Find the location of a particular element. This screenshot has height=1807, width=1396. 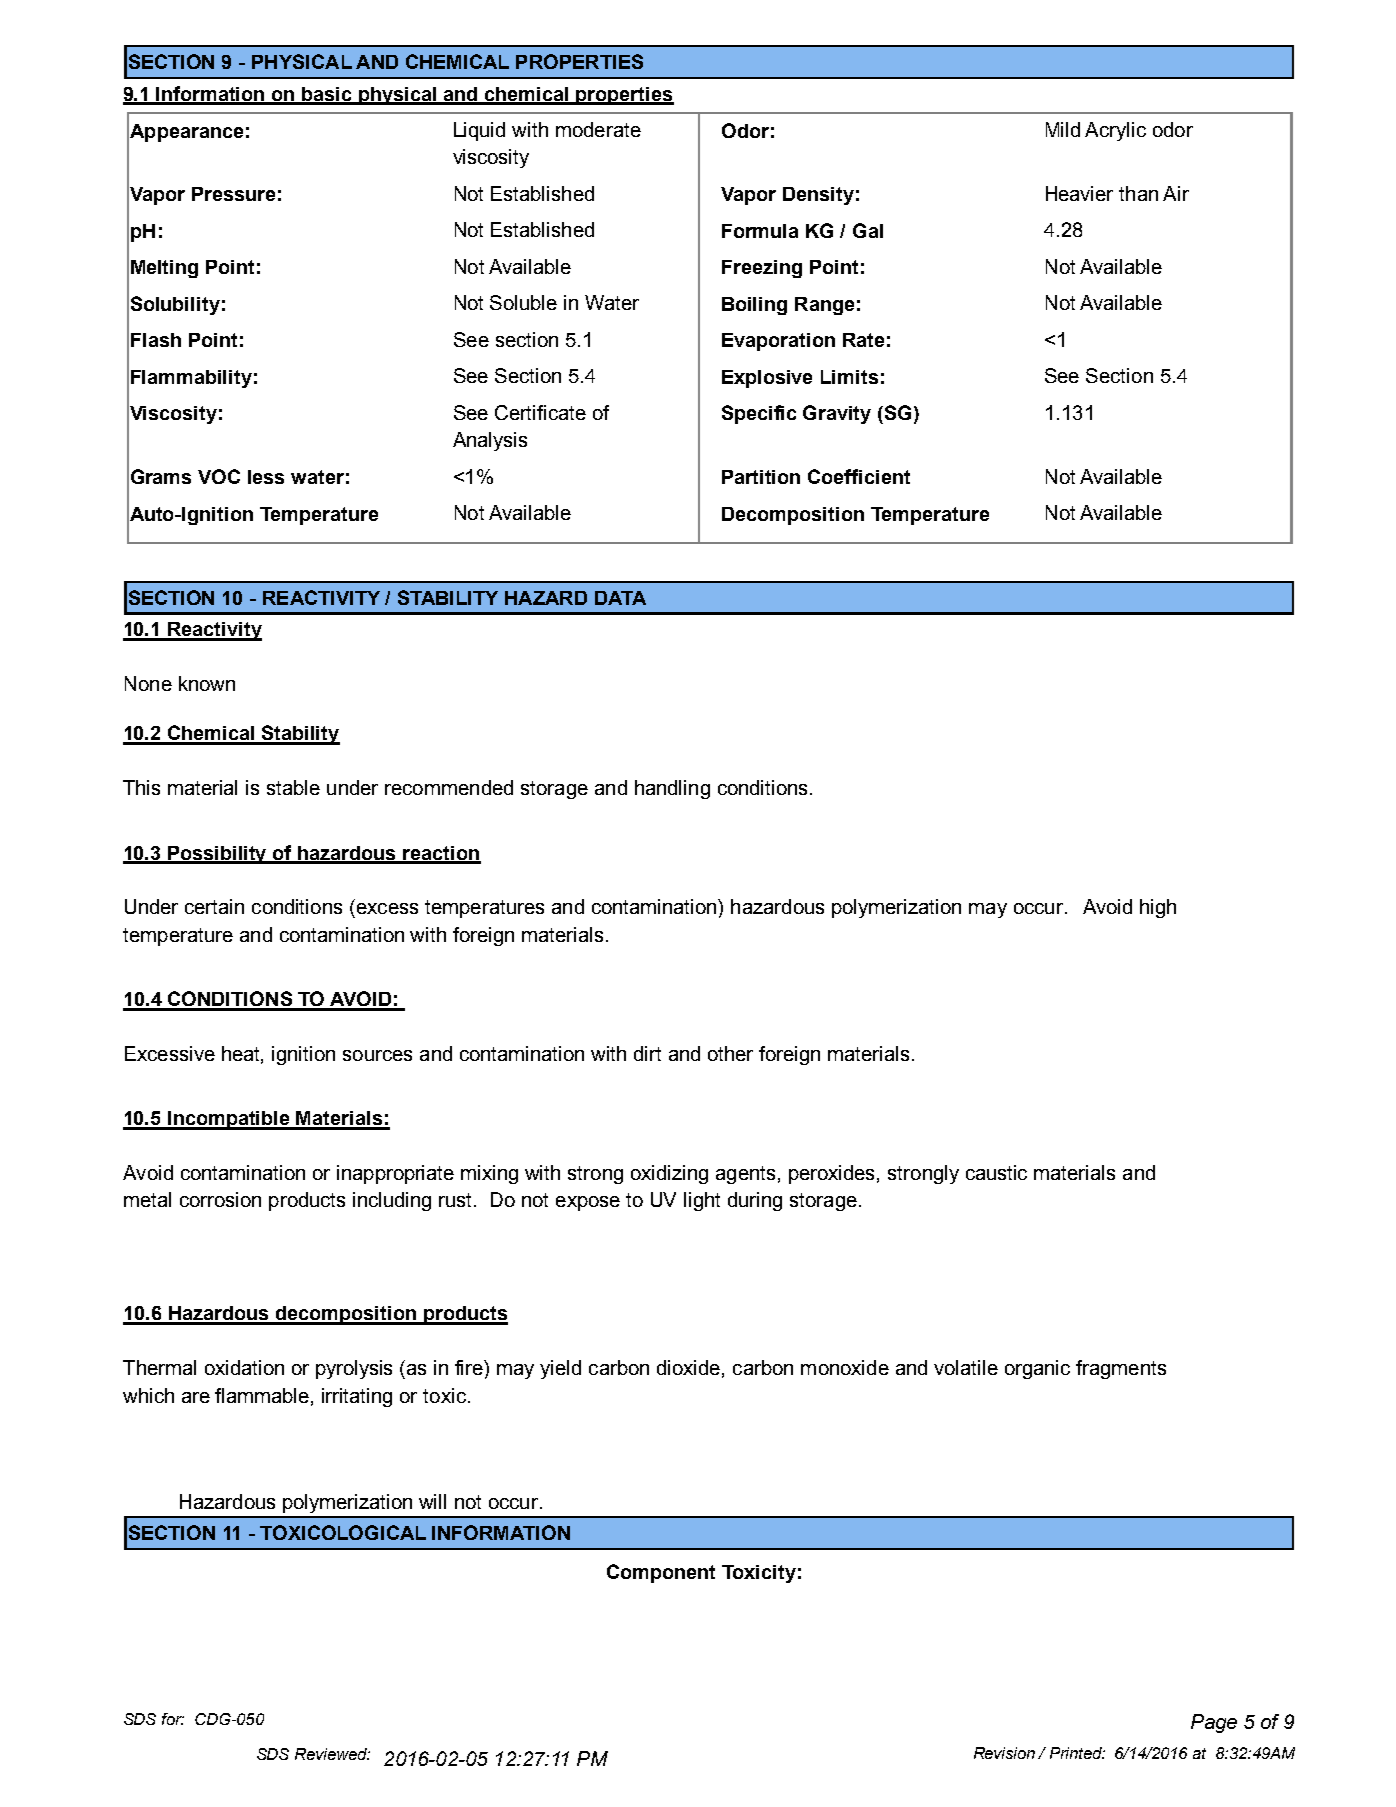

Component is located at coordinates (661, 1573).
